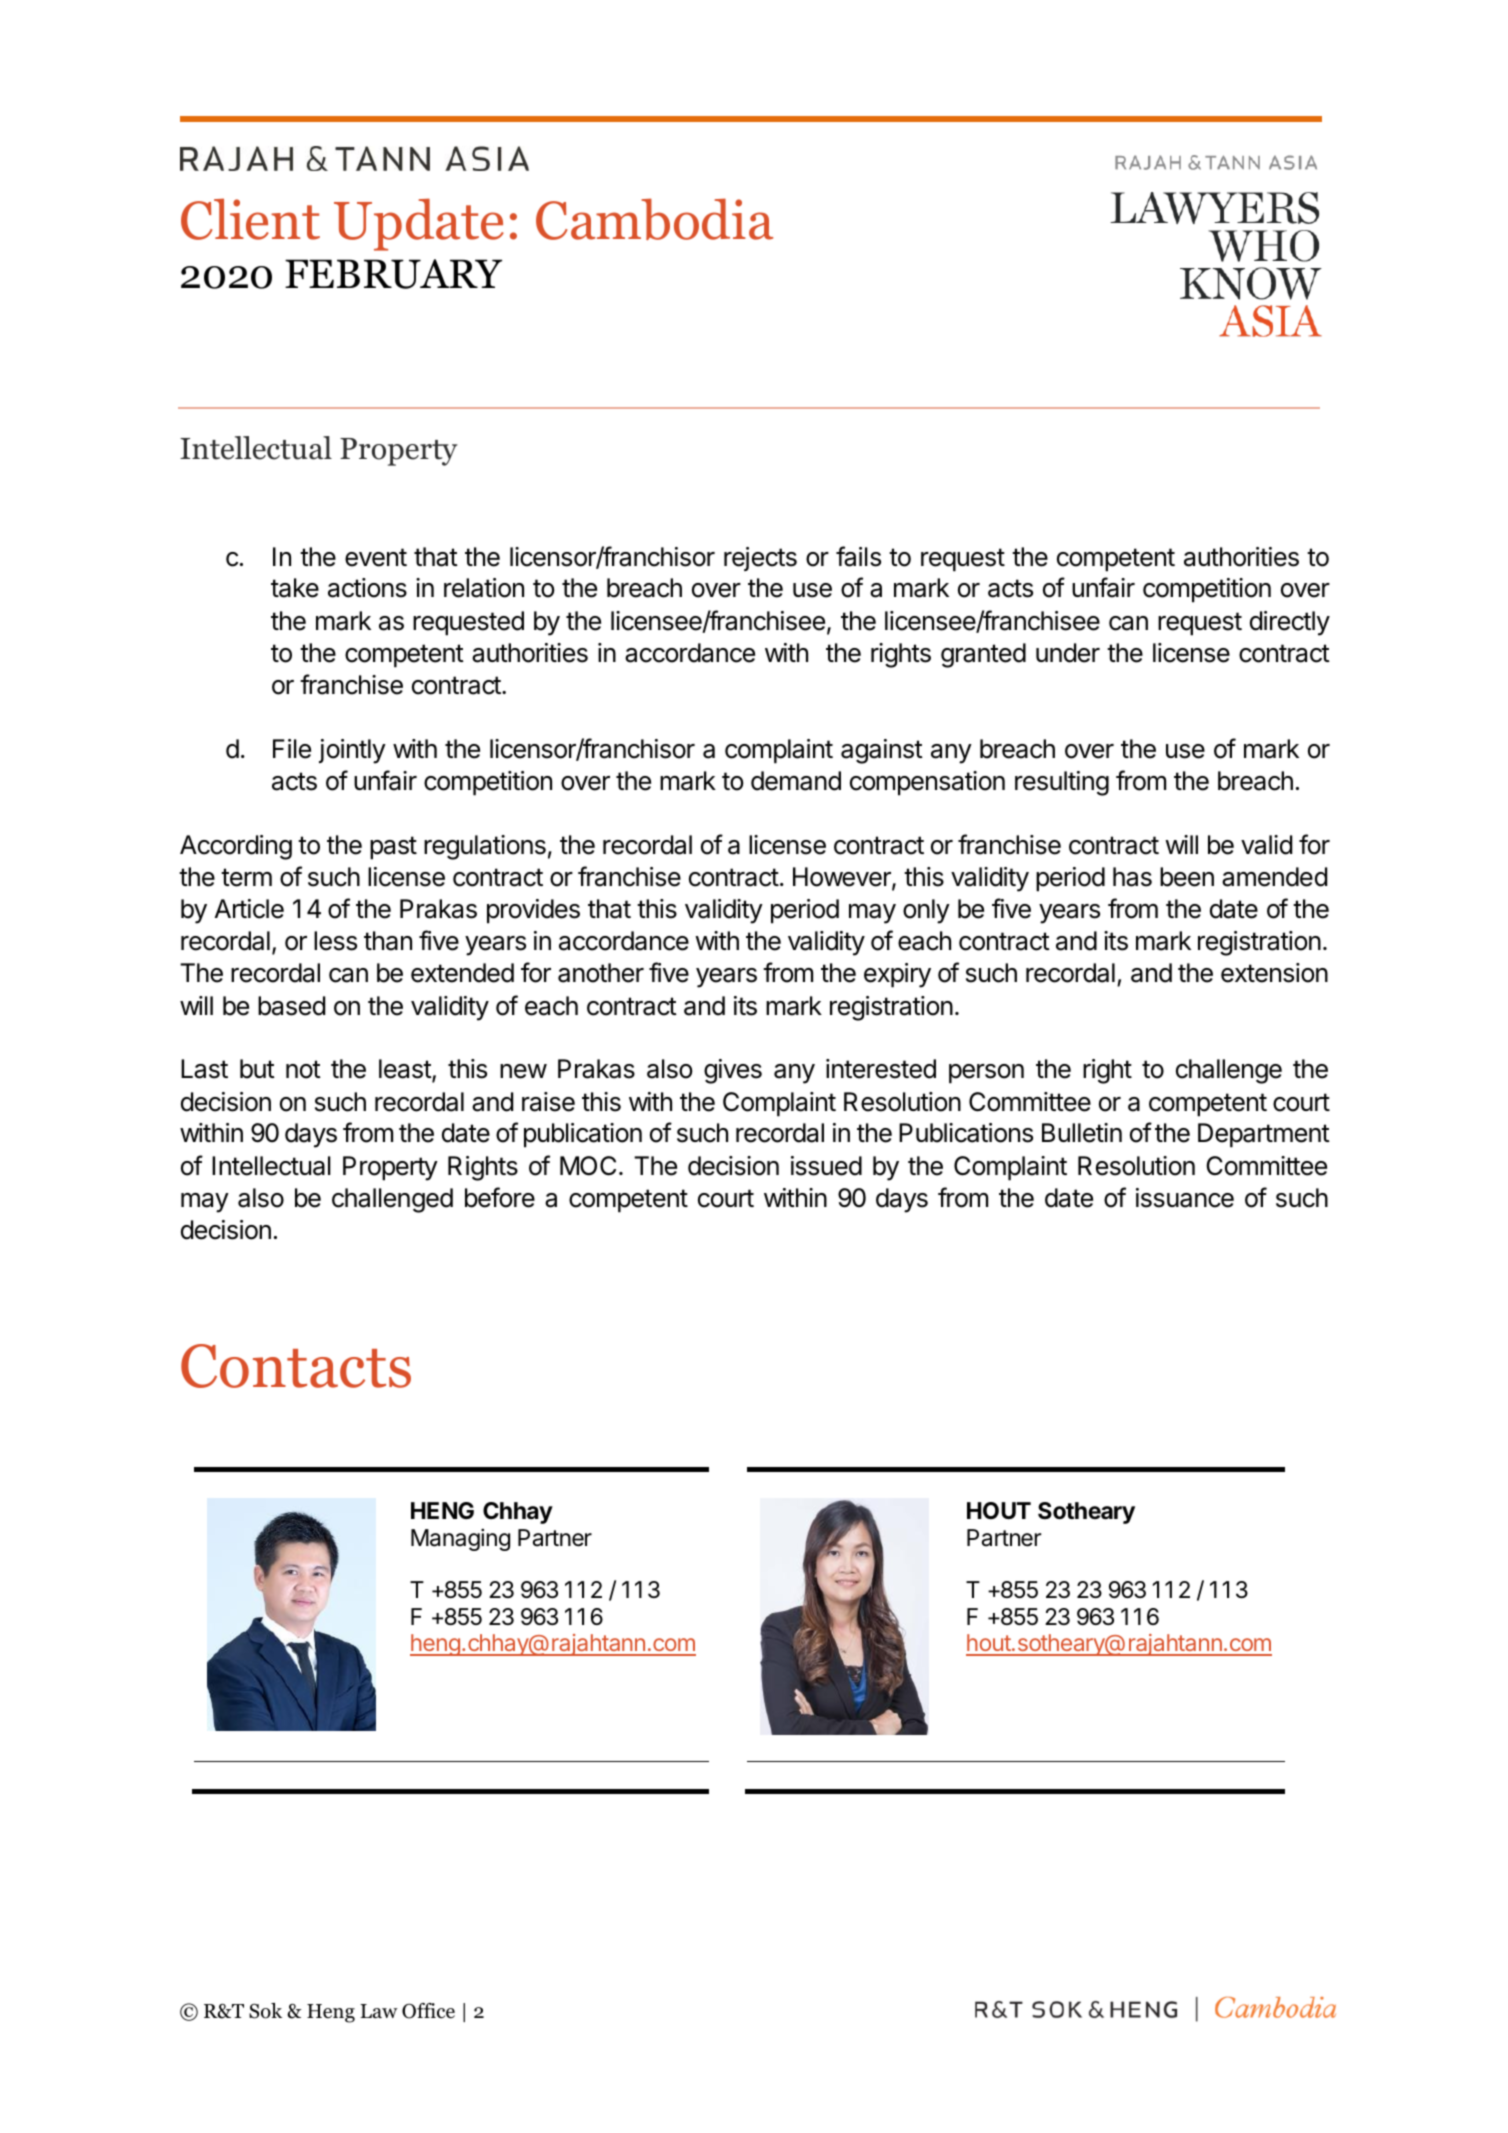 This page has width=1508, height=2133. What do you see at coordinates (1068, 653) in the page?
I see `under` at bounding box center [1068, 653].
